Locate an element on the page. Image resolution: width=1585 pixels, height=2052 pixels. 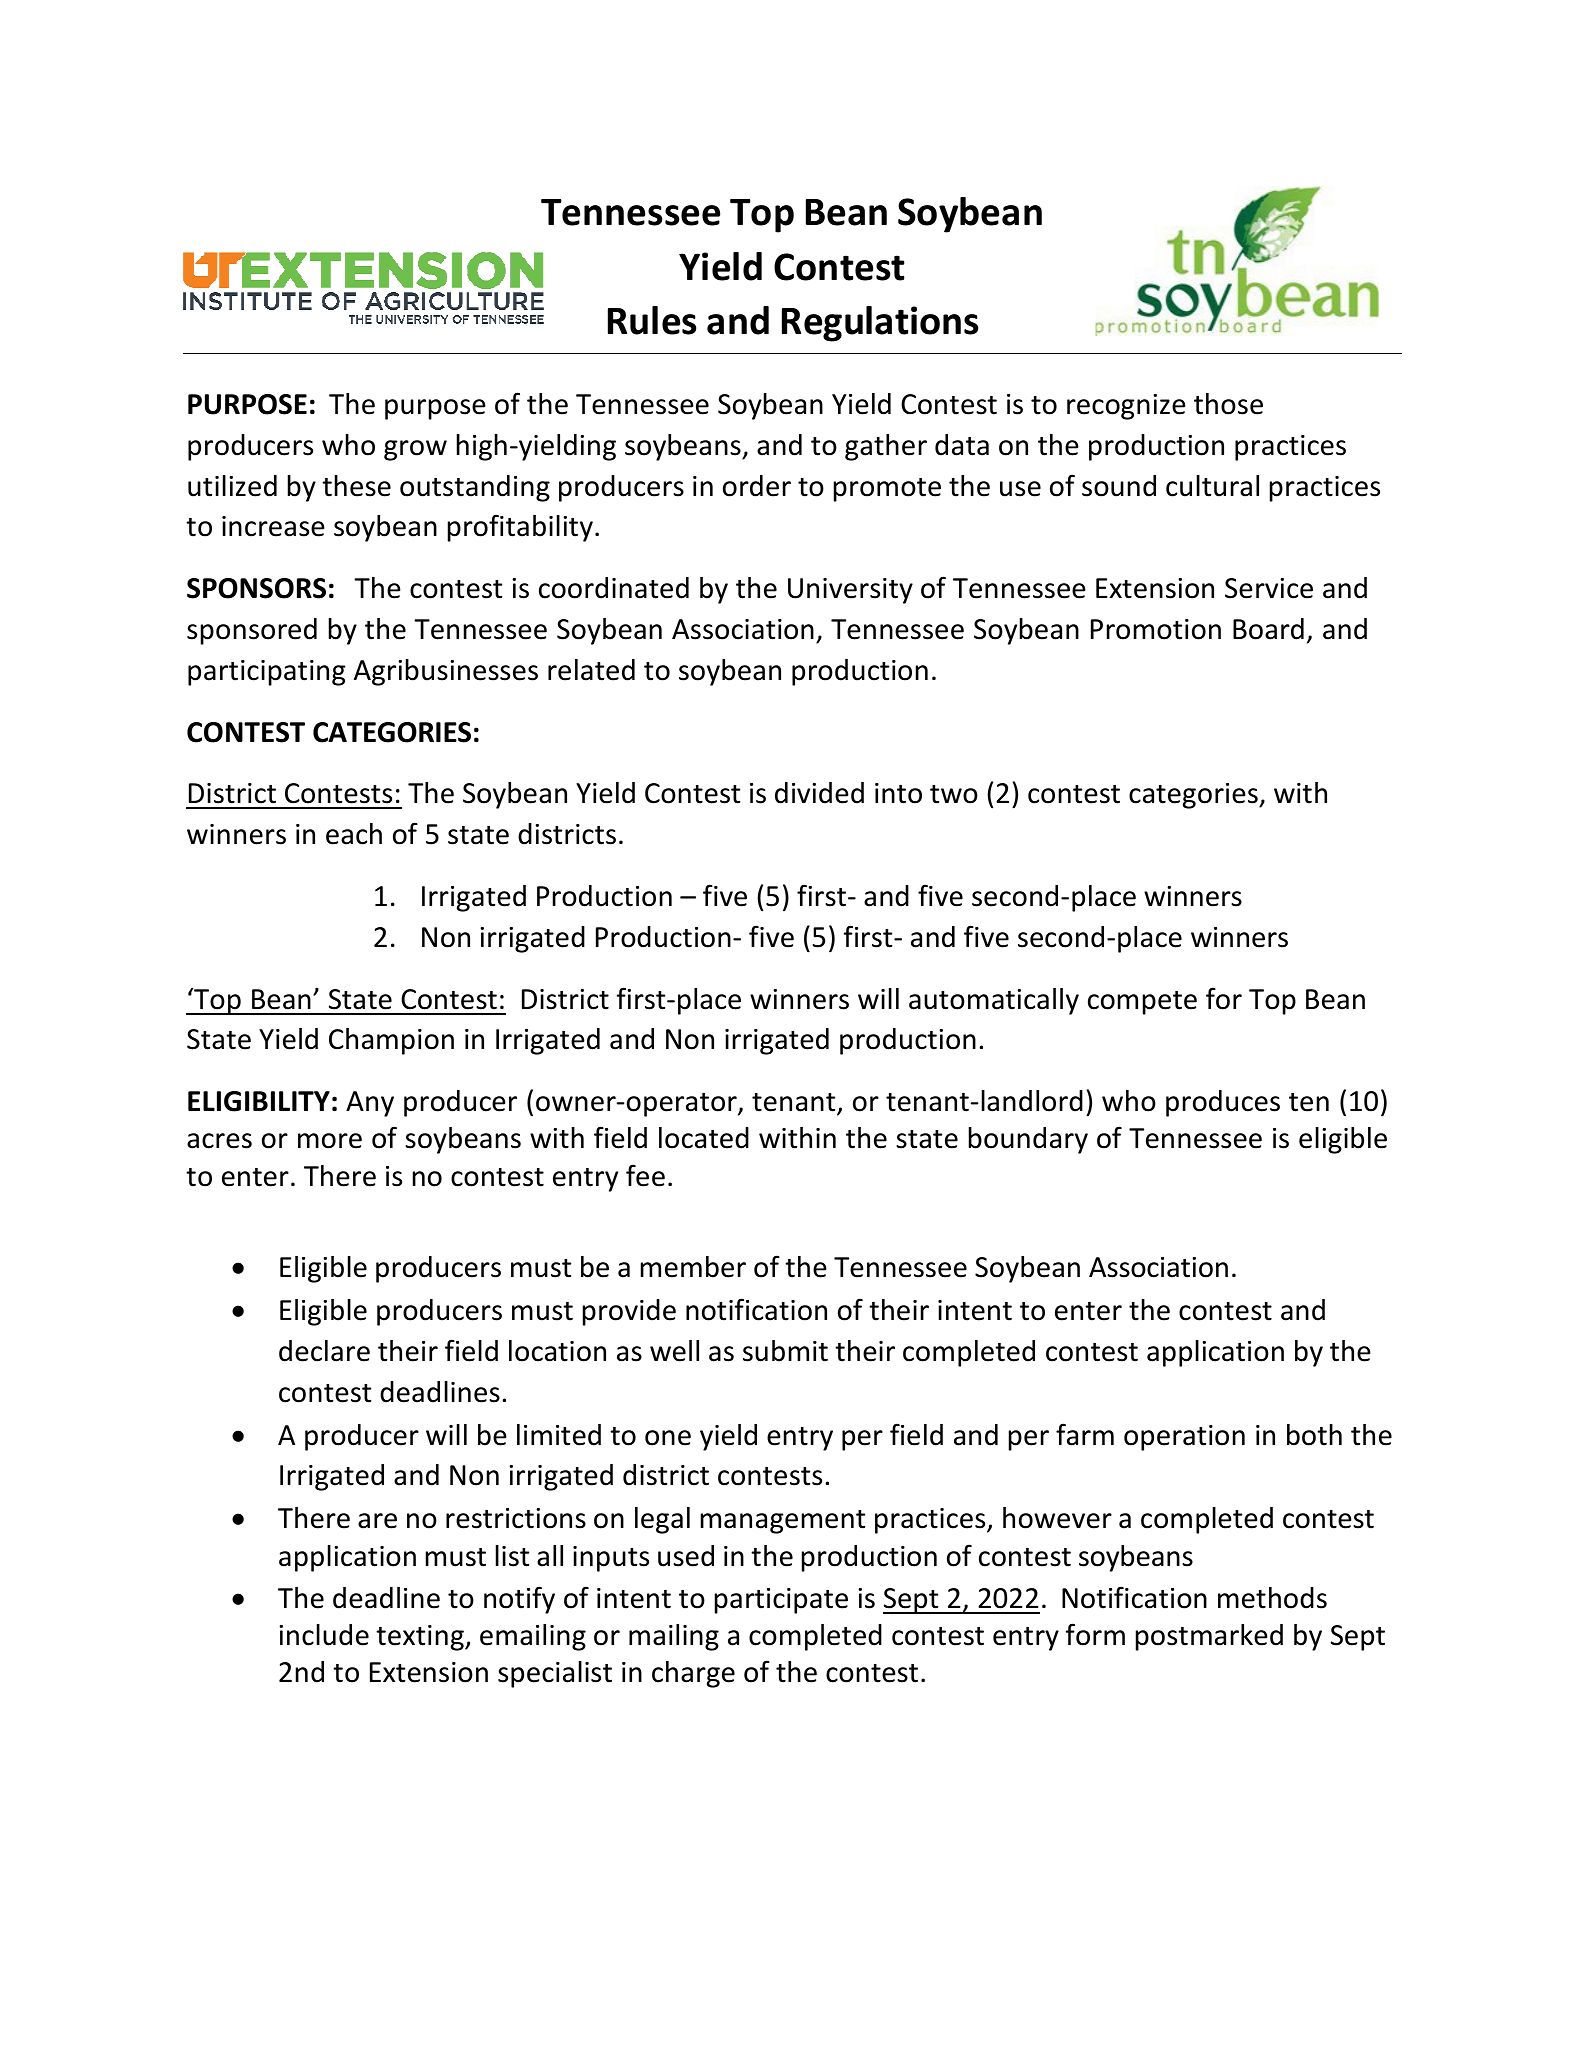
produces is located at coordinates (1223, 1103).
